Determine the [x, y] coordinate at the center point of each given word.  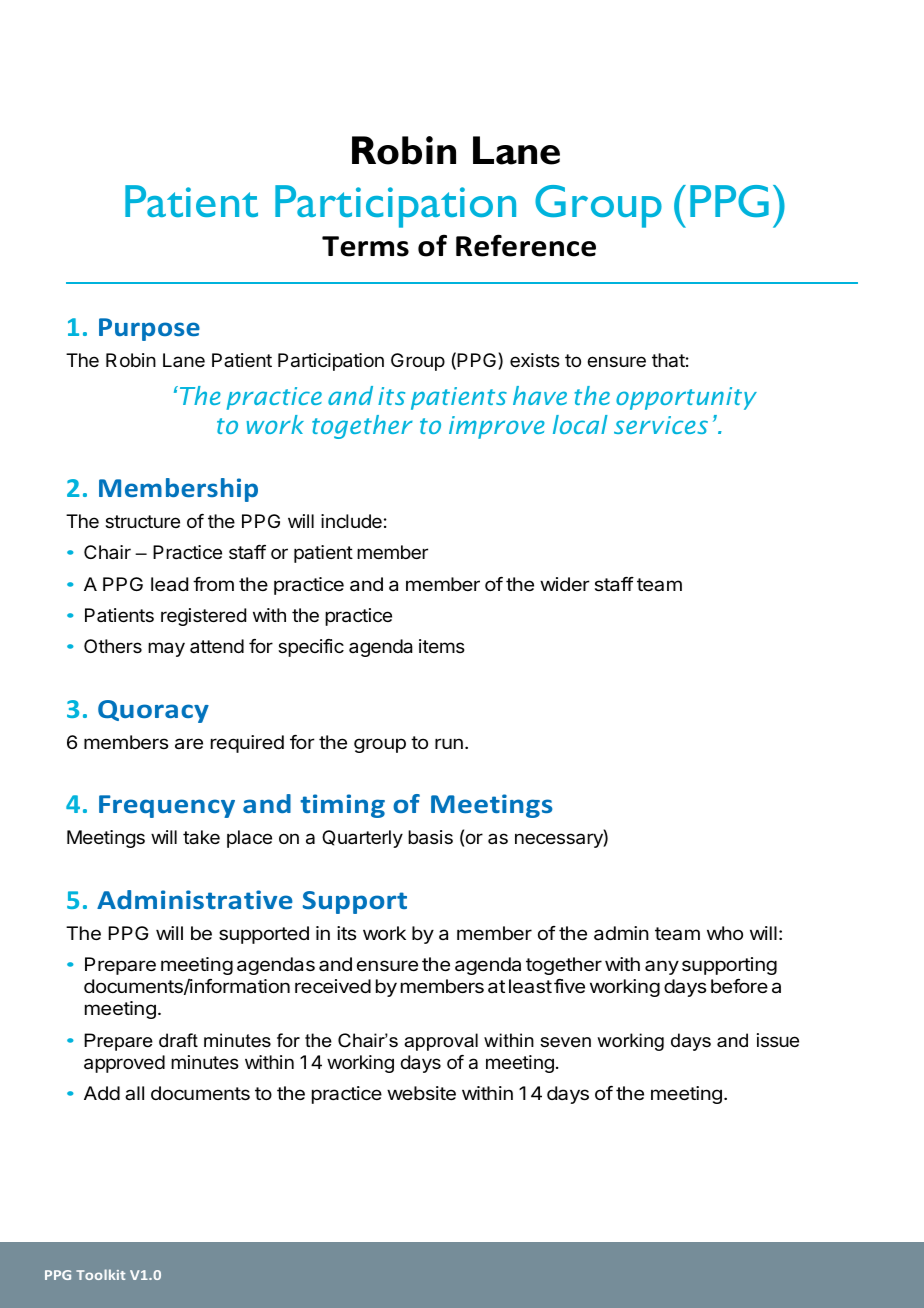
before [739, 986]
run [449, 743]
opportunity [686, 398]
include [351, 521]
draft [178, 1040]
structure [142, 521]
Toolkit [100, 1274]
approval [441, 1042]
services [661, 425]
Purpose [149, 329]
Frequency [167, 806]
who [725, 933]
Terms [365, 246]
